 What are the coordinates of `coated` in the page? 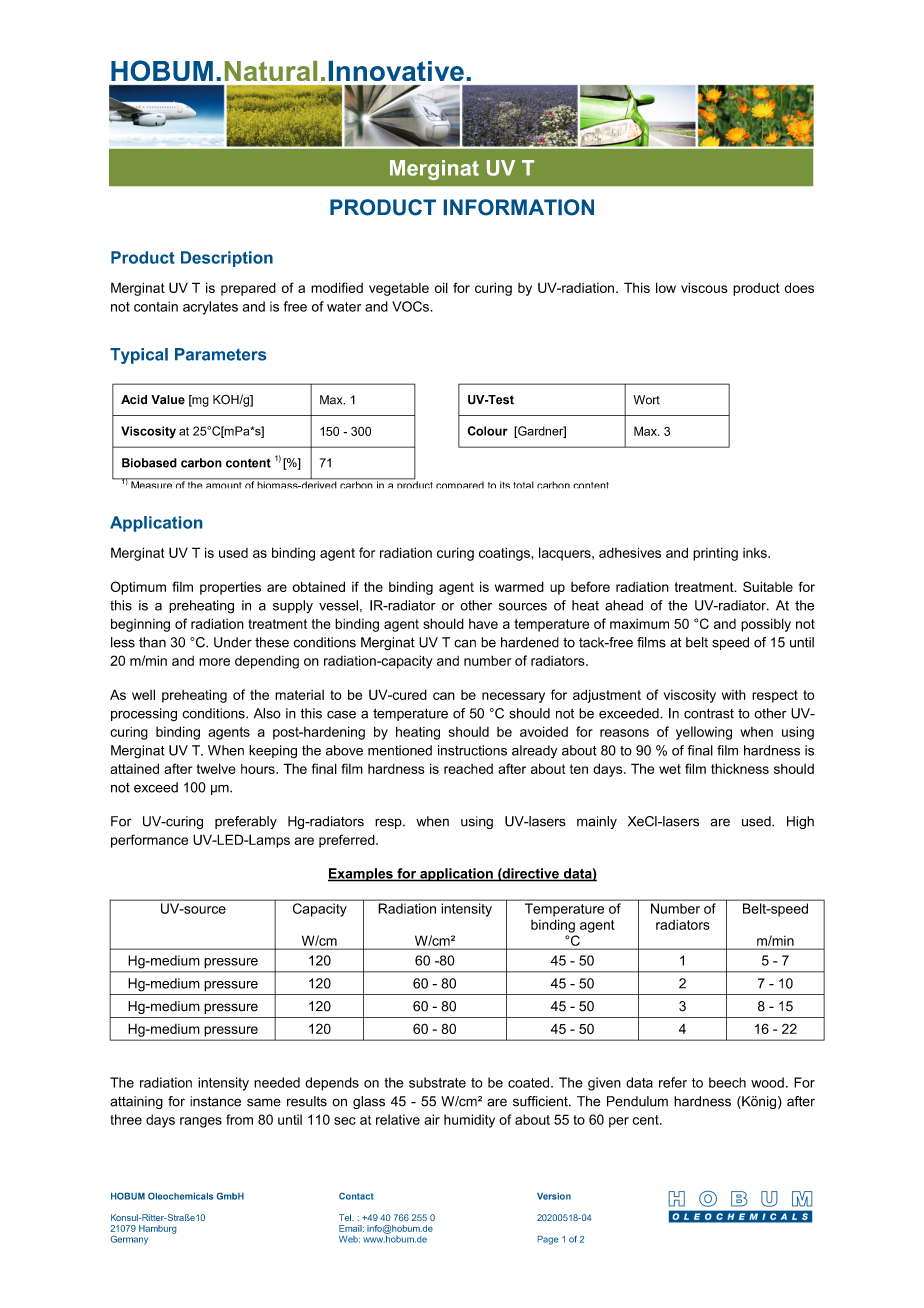 It's located at (530, 1082).
